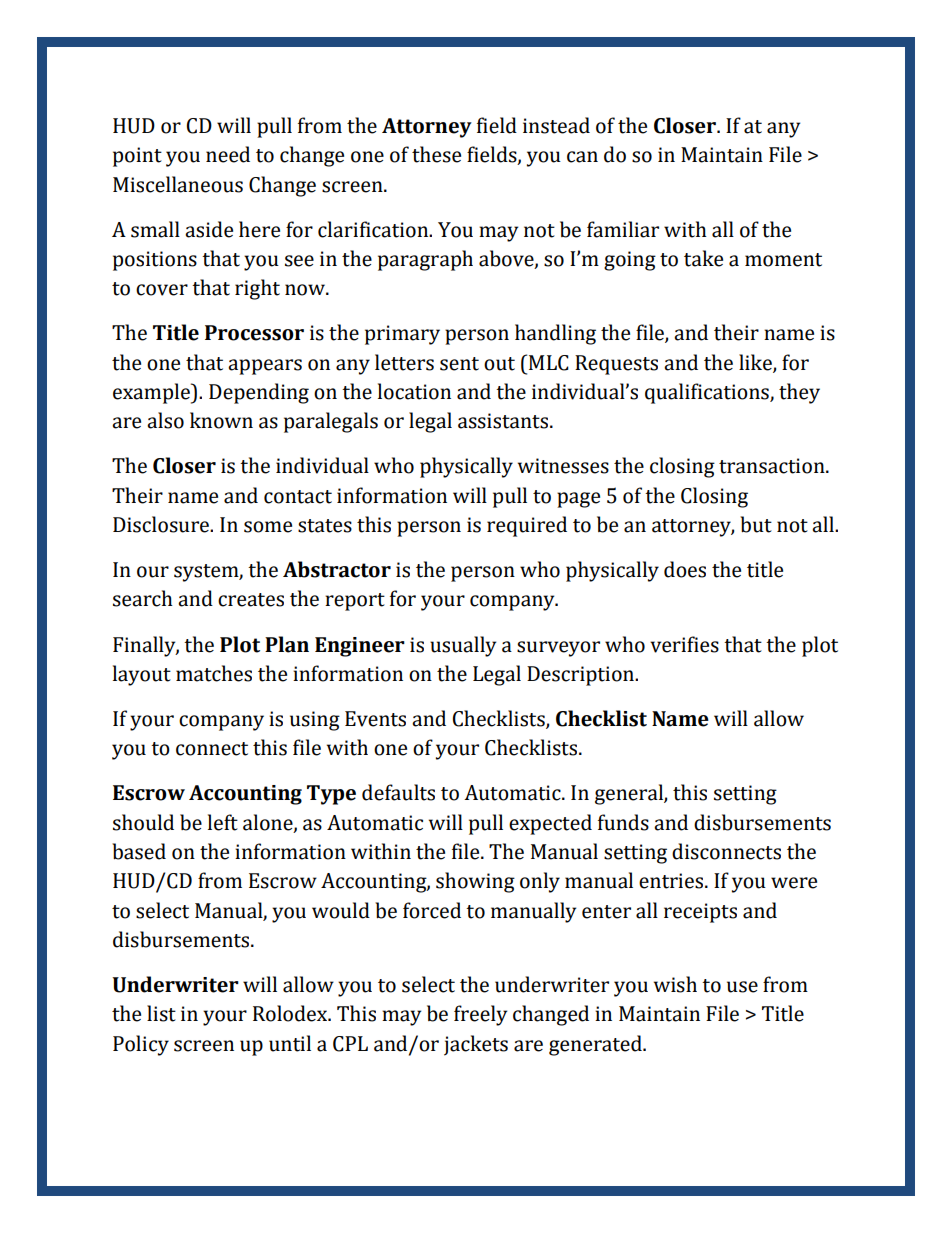  What do you see at coordinates (375, 719) in the page?
I see `Events` at bounding box center [375, 719].
